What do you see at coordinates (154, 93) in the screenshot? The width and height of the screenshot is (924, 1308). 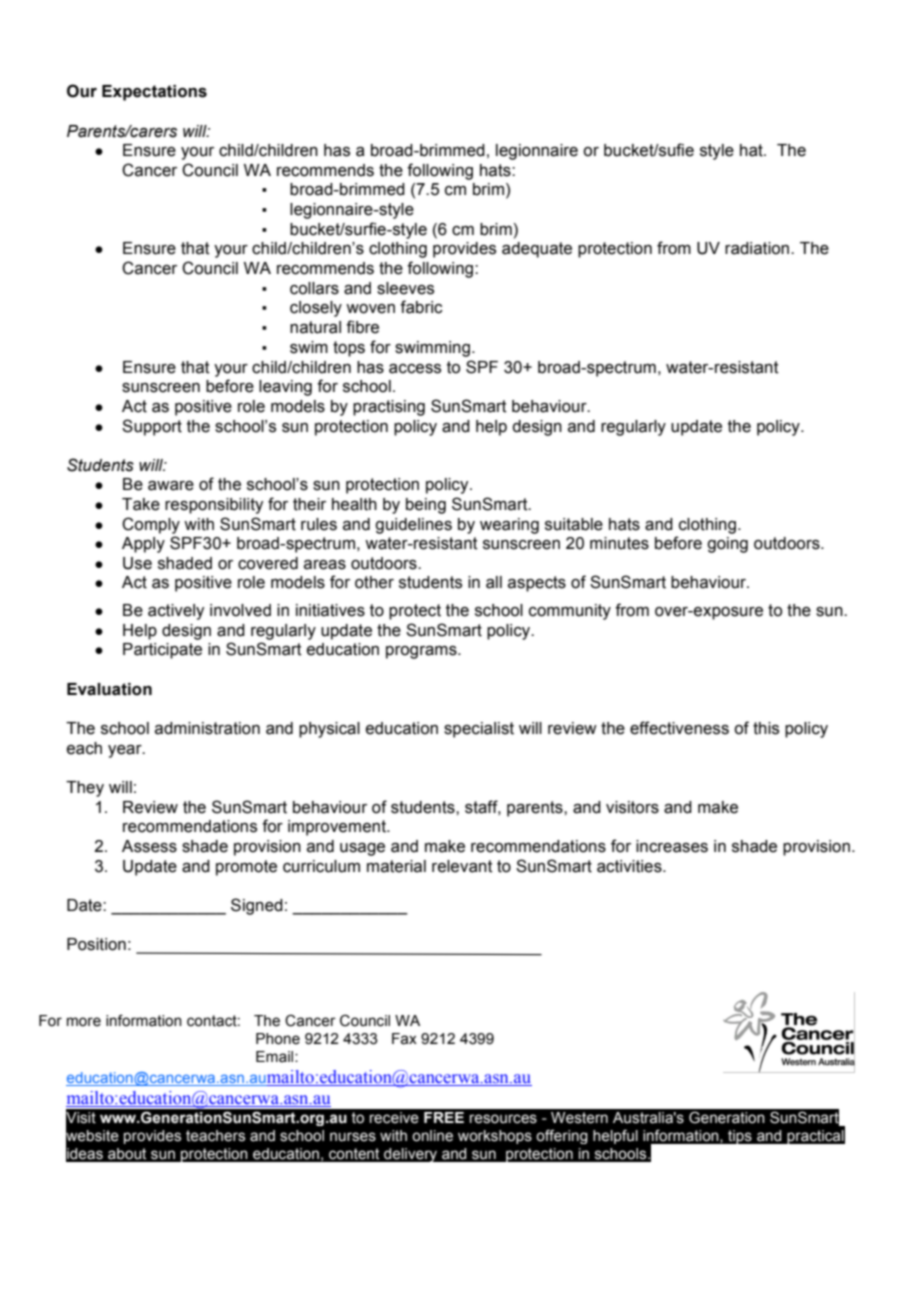 I see `Expectations` at bounding box center [154, 93].
